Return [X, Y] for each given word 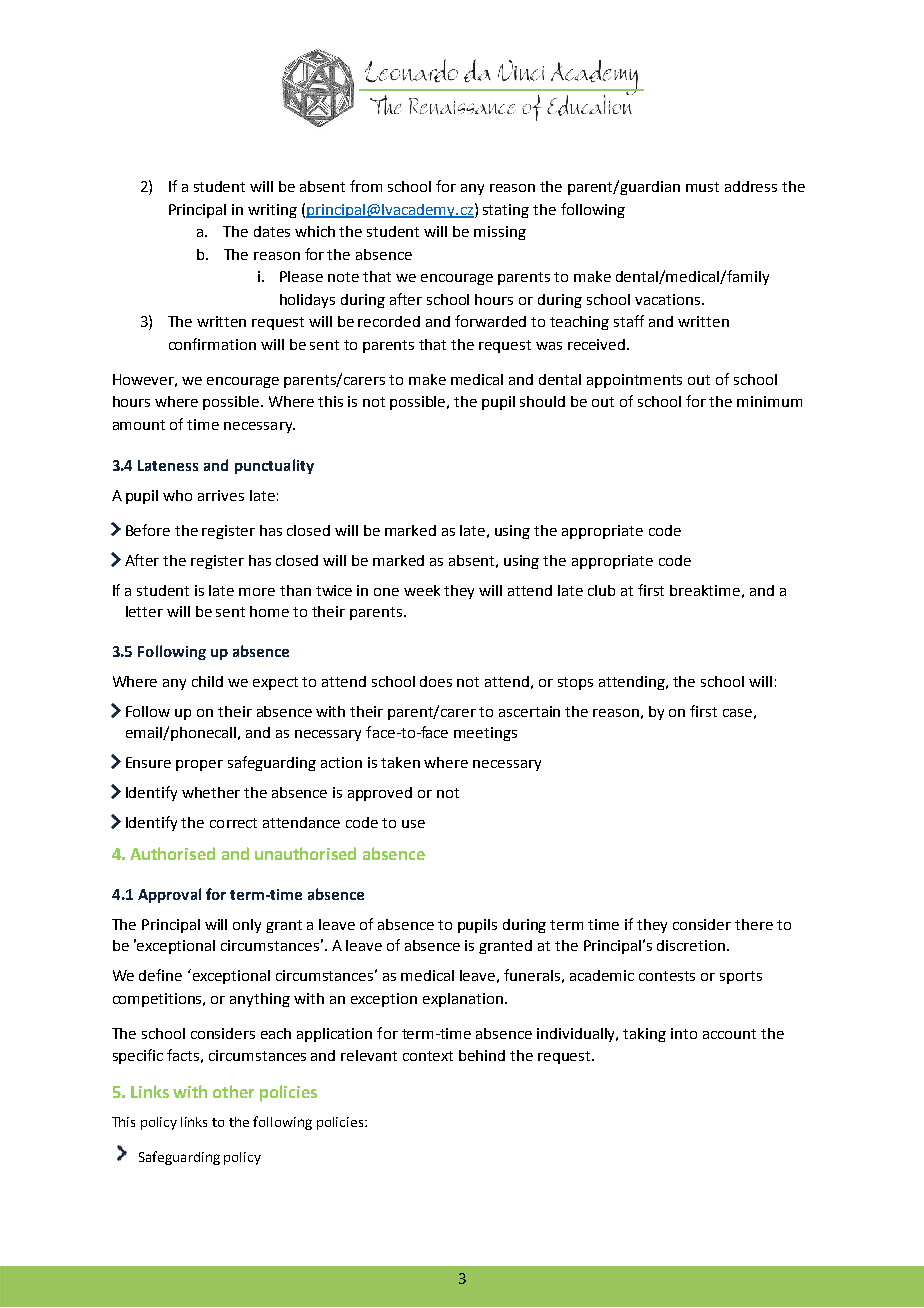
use [413, 824]
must [702, 187]
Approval [169, 895]
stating [506, 211]
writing [272, 211]
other [233, 1091]
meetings [485, 734]
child [207, 681]
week [422, 590]
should [542, 401]
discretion [691, 945]
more [257, 592]
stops [575, 683]
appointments [634, 381]
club [601, 590]
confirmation [212, 344]
